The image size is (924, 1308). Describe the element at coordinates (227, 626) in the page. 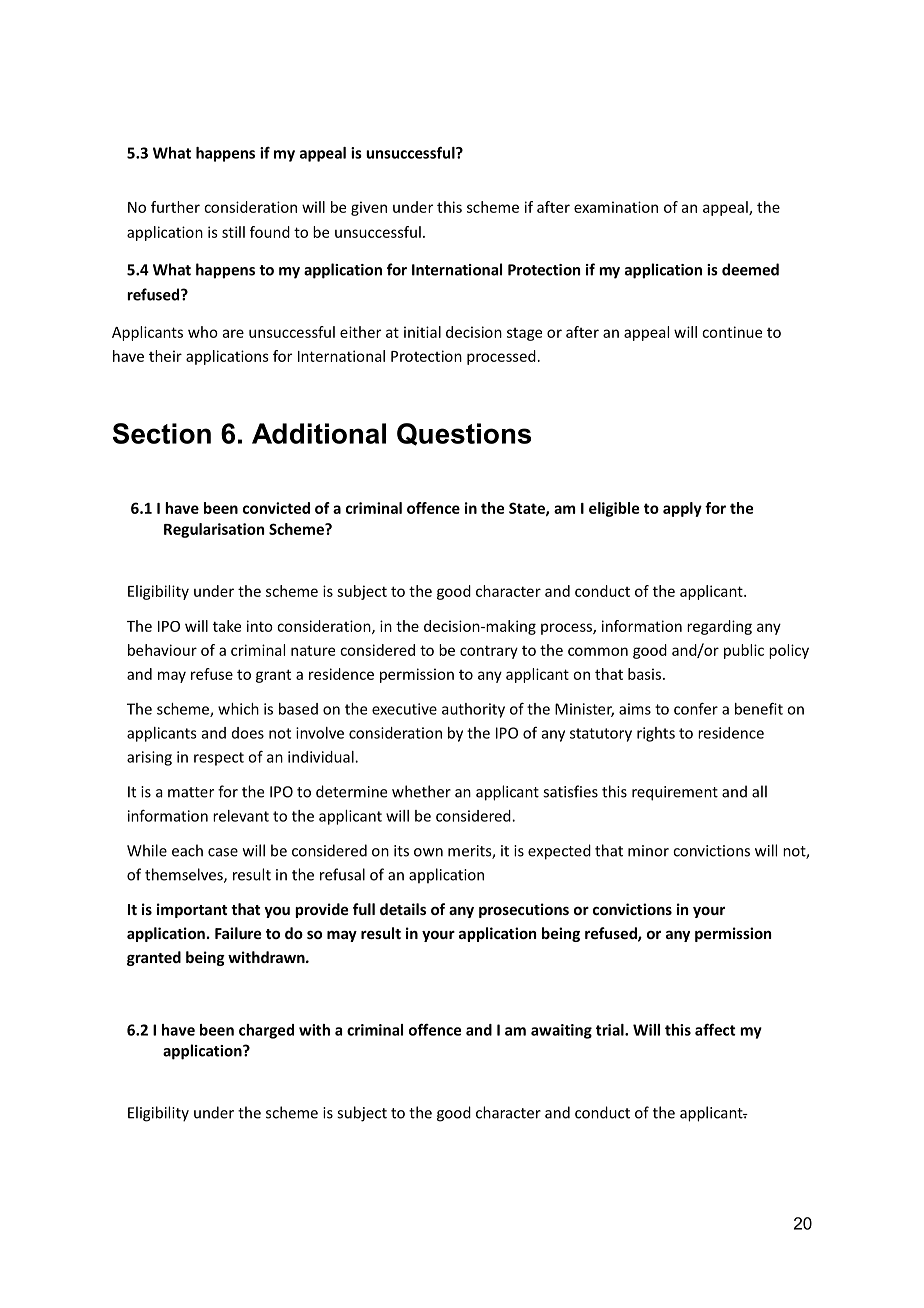

I see `take` at that location.
